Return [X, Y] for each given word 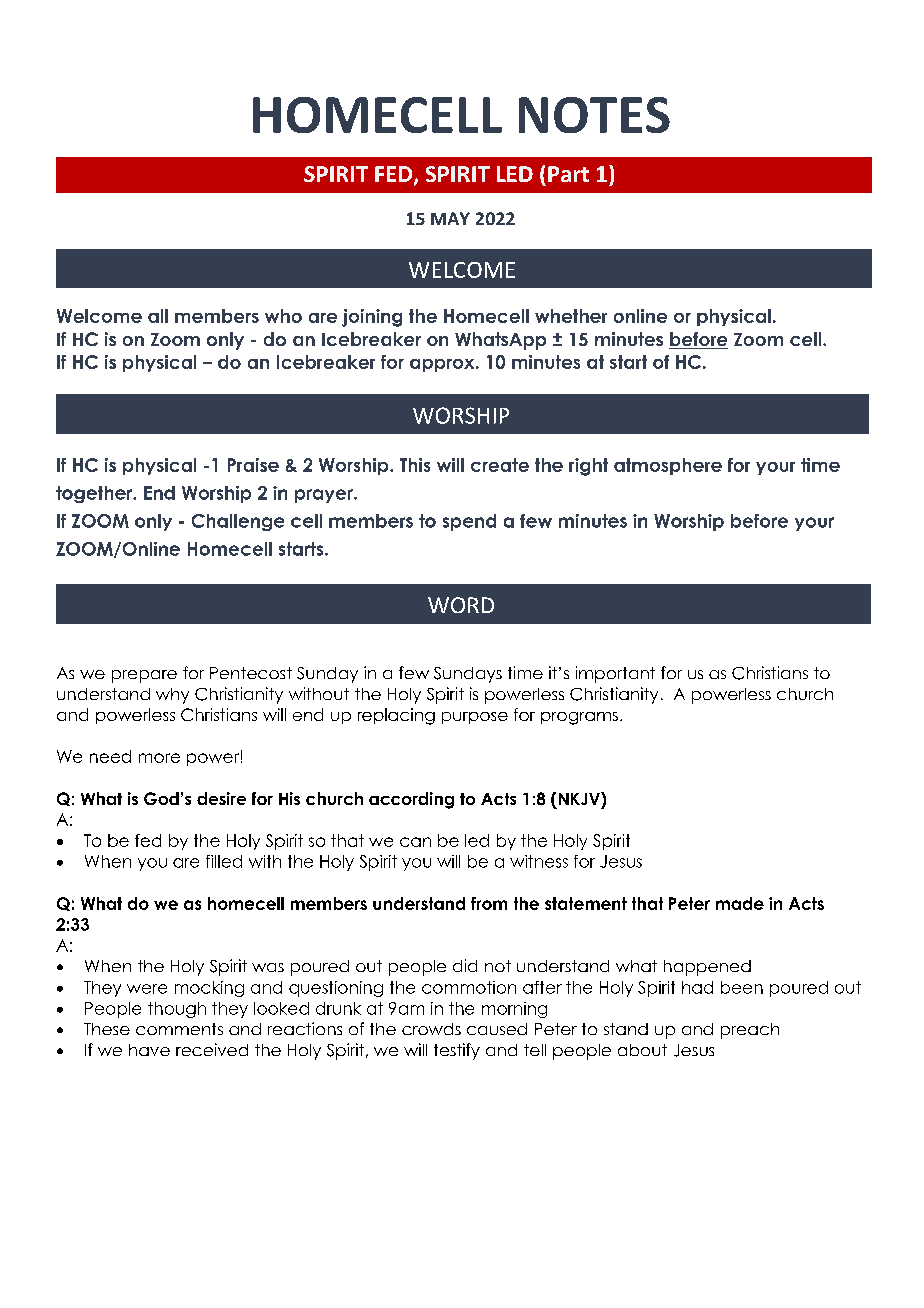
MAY [450, 218]
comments [179, 1029]
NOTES [594, 115]
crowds [431, 1029]
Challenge [238, 522]
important [615, 674]
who [283, 316]
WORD [461, 605]
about [642, 1050]
